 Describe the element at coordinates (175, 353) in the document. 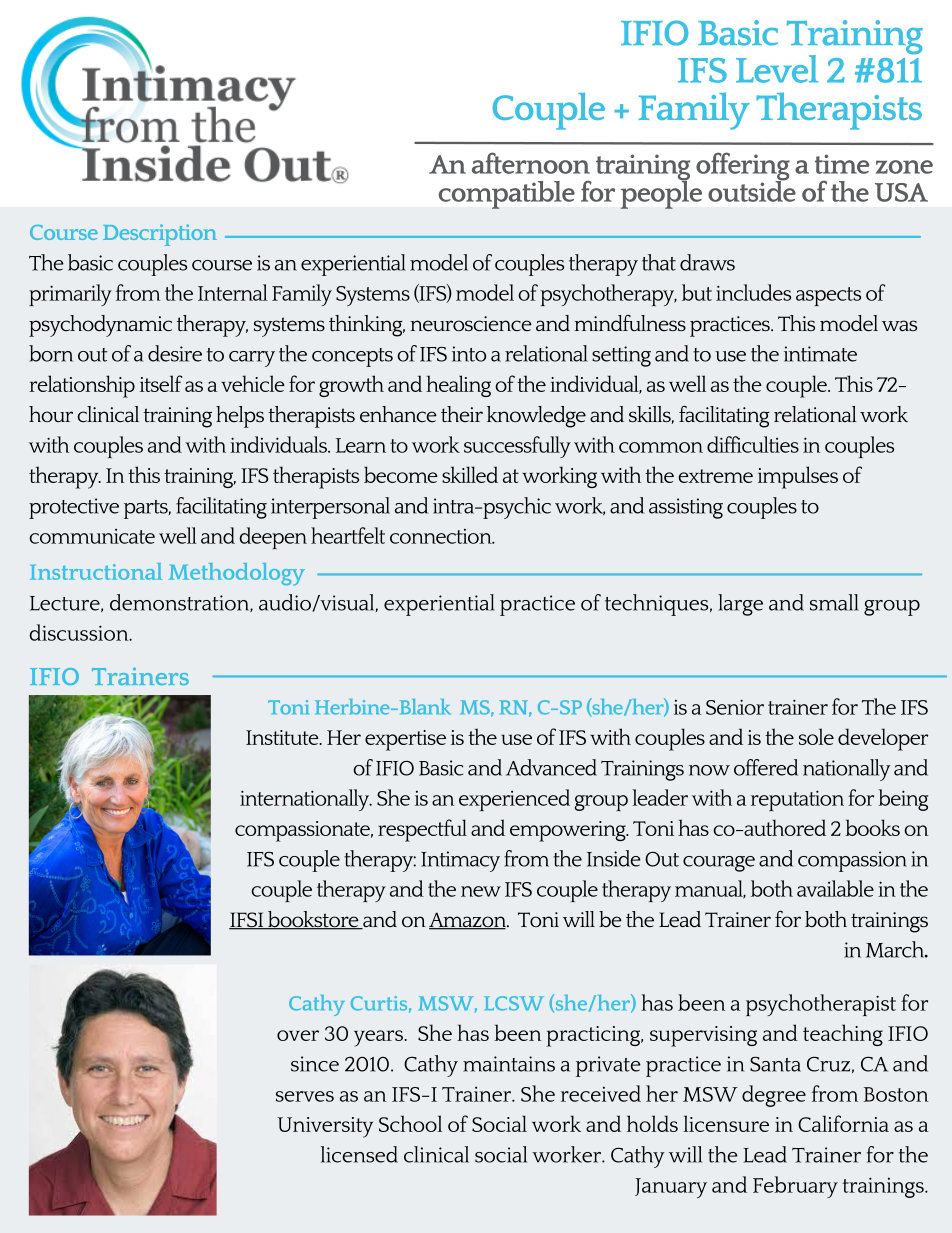

I see `desire` at that location.
